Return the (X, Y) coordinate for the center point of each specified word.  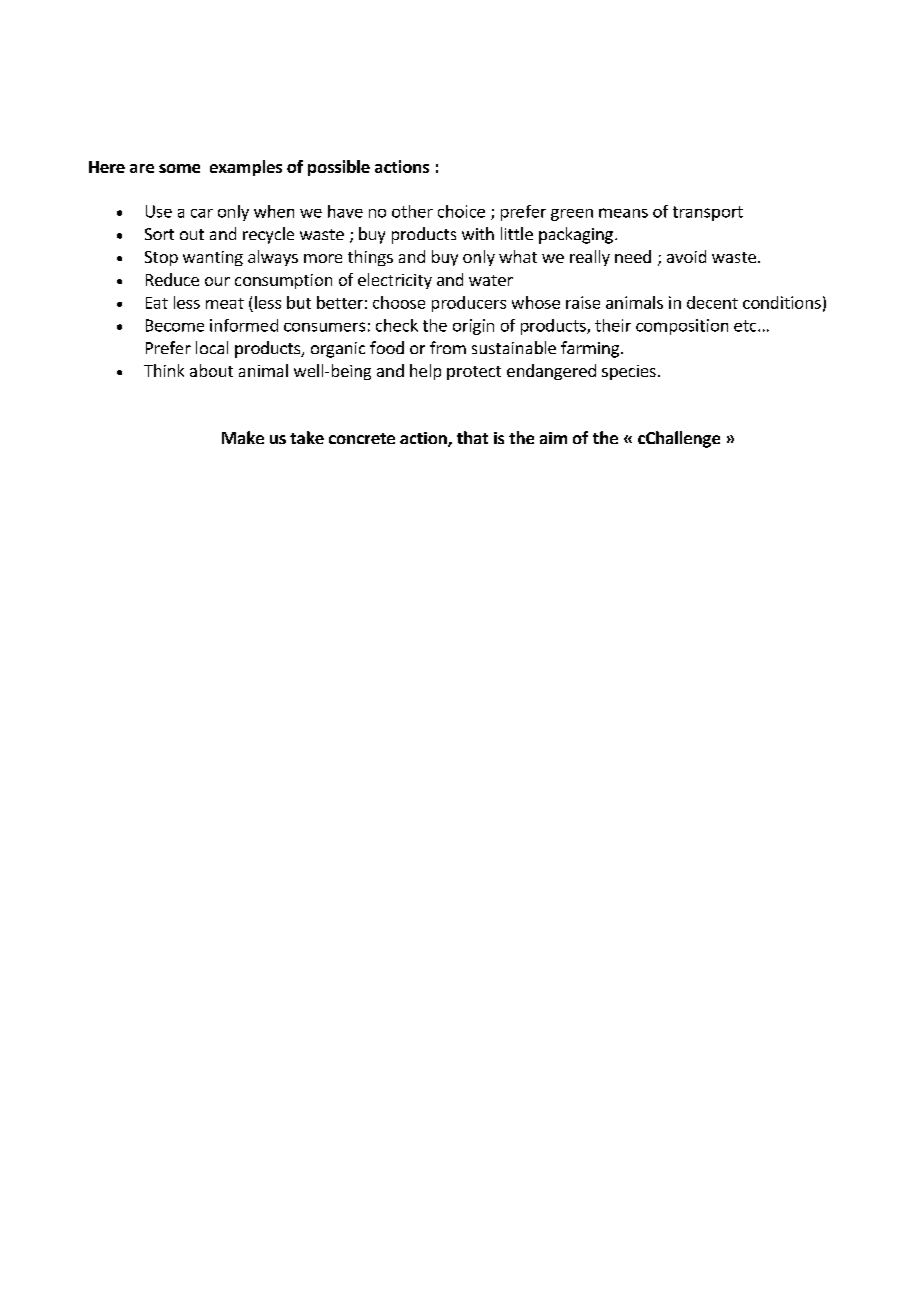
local (212, 347)
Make (243, 437)
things (370, 258)
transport (708, 213)
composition (682, 327)
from (448, 347)
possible (339, 168)
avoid (686, 256)
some (179, 168)
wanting (213, 258)
